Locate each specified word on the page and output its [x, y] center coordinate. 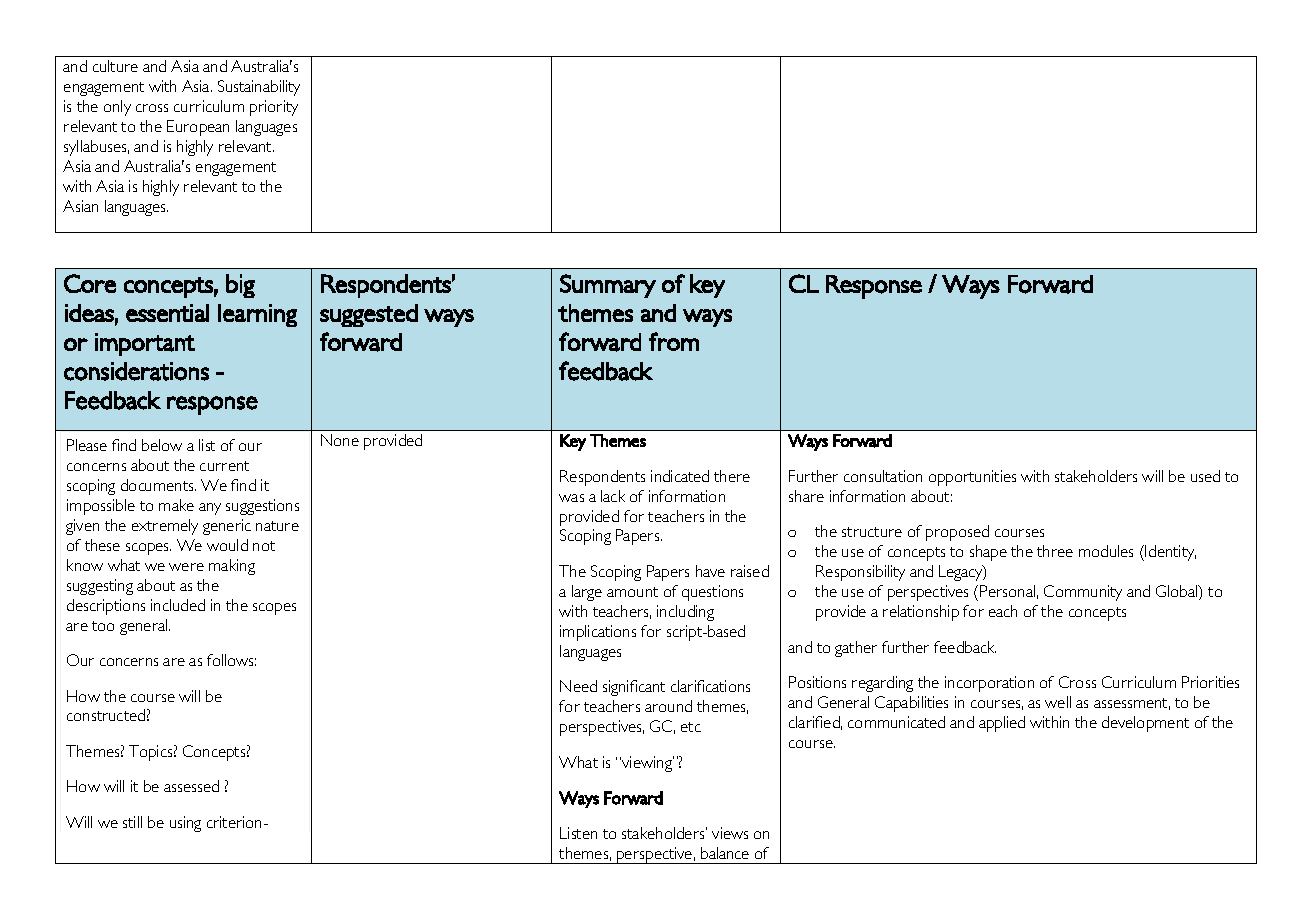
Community [1083, 593]
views [730, 833]
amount [632, 592]
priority [274, 108]
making [232, 567]
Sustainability [259, 88]
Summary [608, 286]
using [185, 824]
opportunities [972, 478]
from [674, 341]
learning [257, 315]
